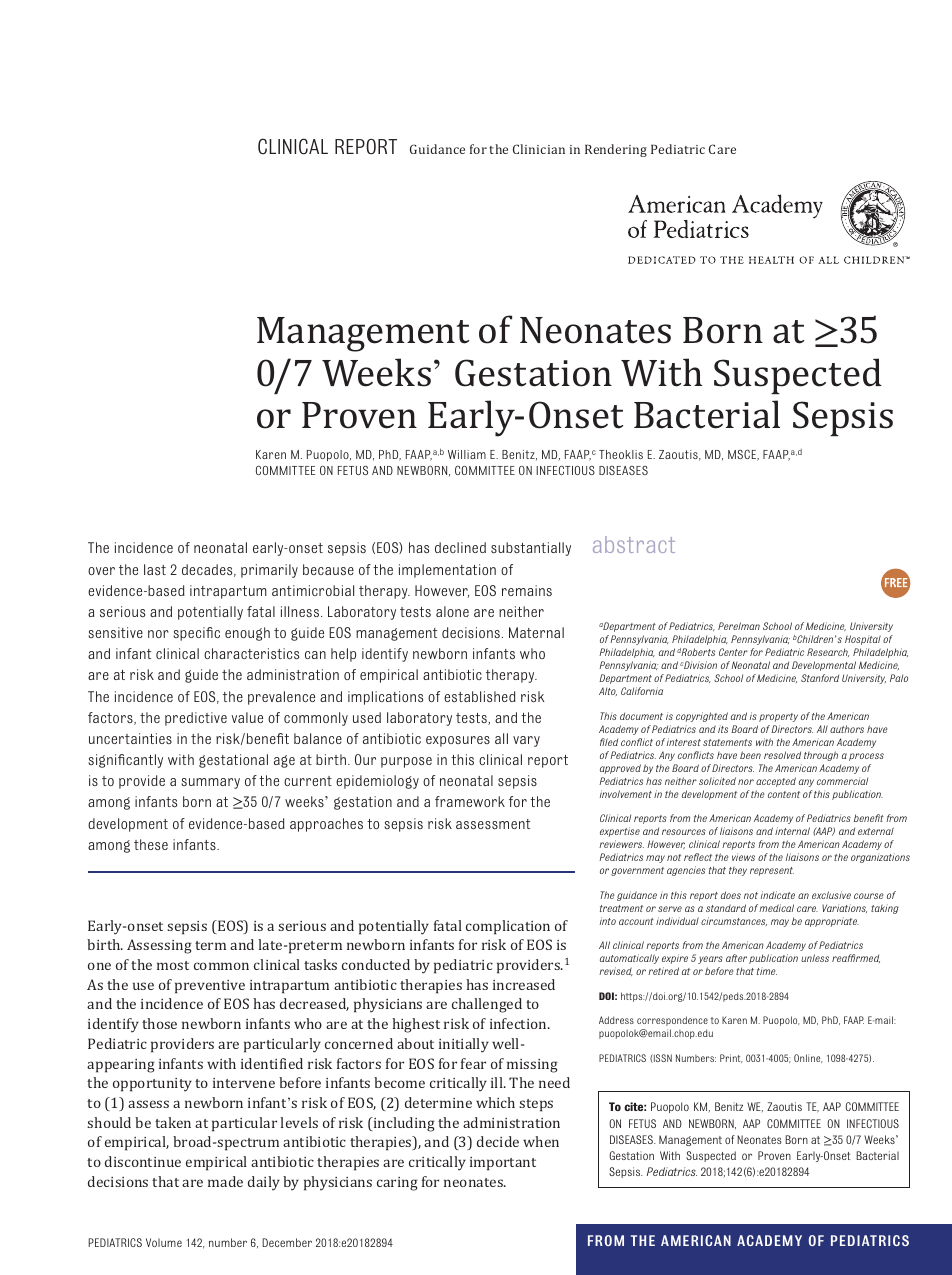 This screenshot has width=952, height=1275. What do you see at coordinates (151, 844) in the screenshot?
I see `these` at bounding box center [151, 844].
